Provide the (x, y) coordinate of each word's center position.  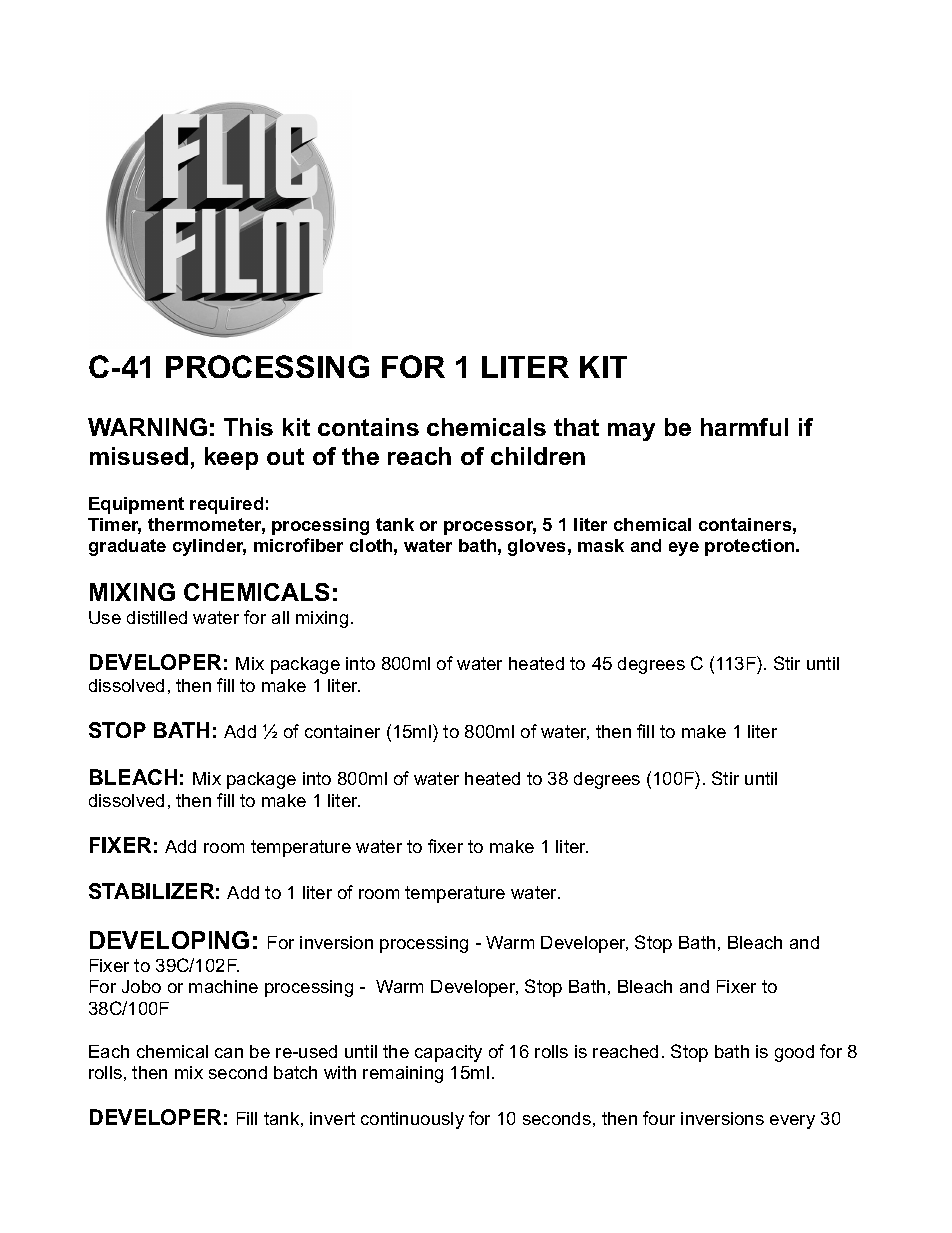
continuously (412, 1120)
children (538, 456)
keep (231, 458)
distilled (157, 617)
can (229, 1053)
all (280, 617)
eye (684, 549)
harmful (744, 427)
